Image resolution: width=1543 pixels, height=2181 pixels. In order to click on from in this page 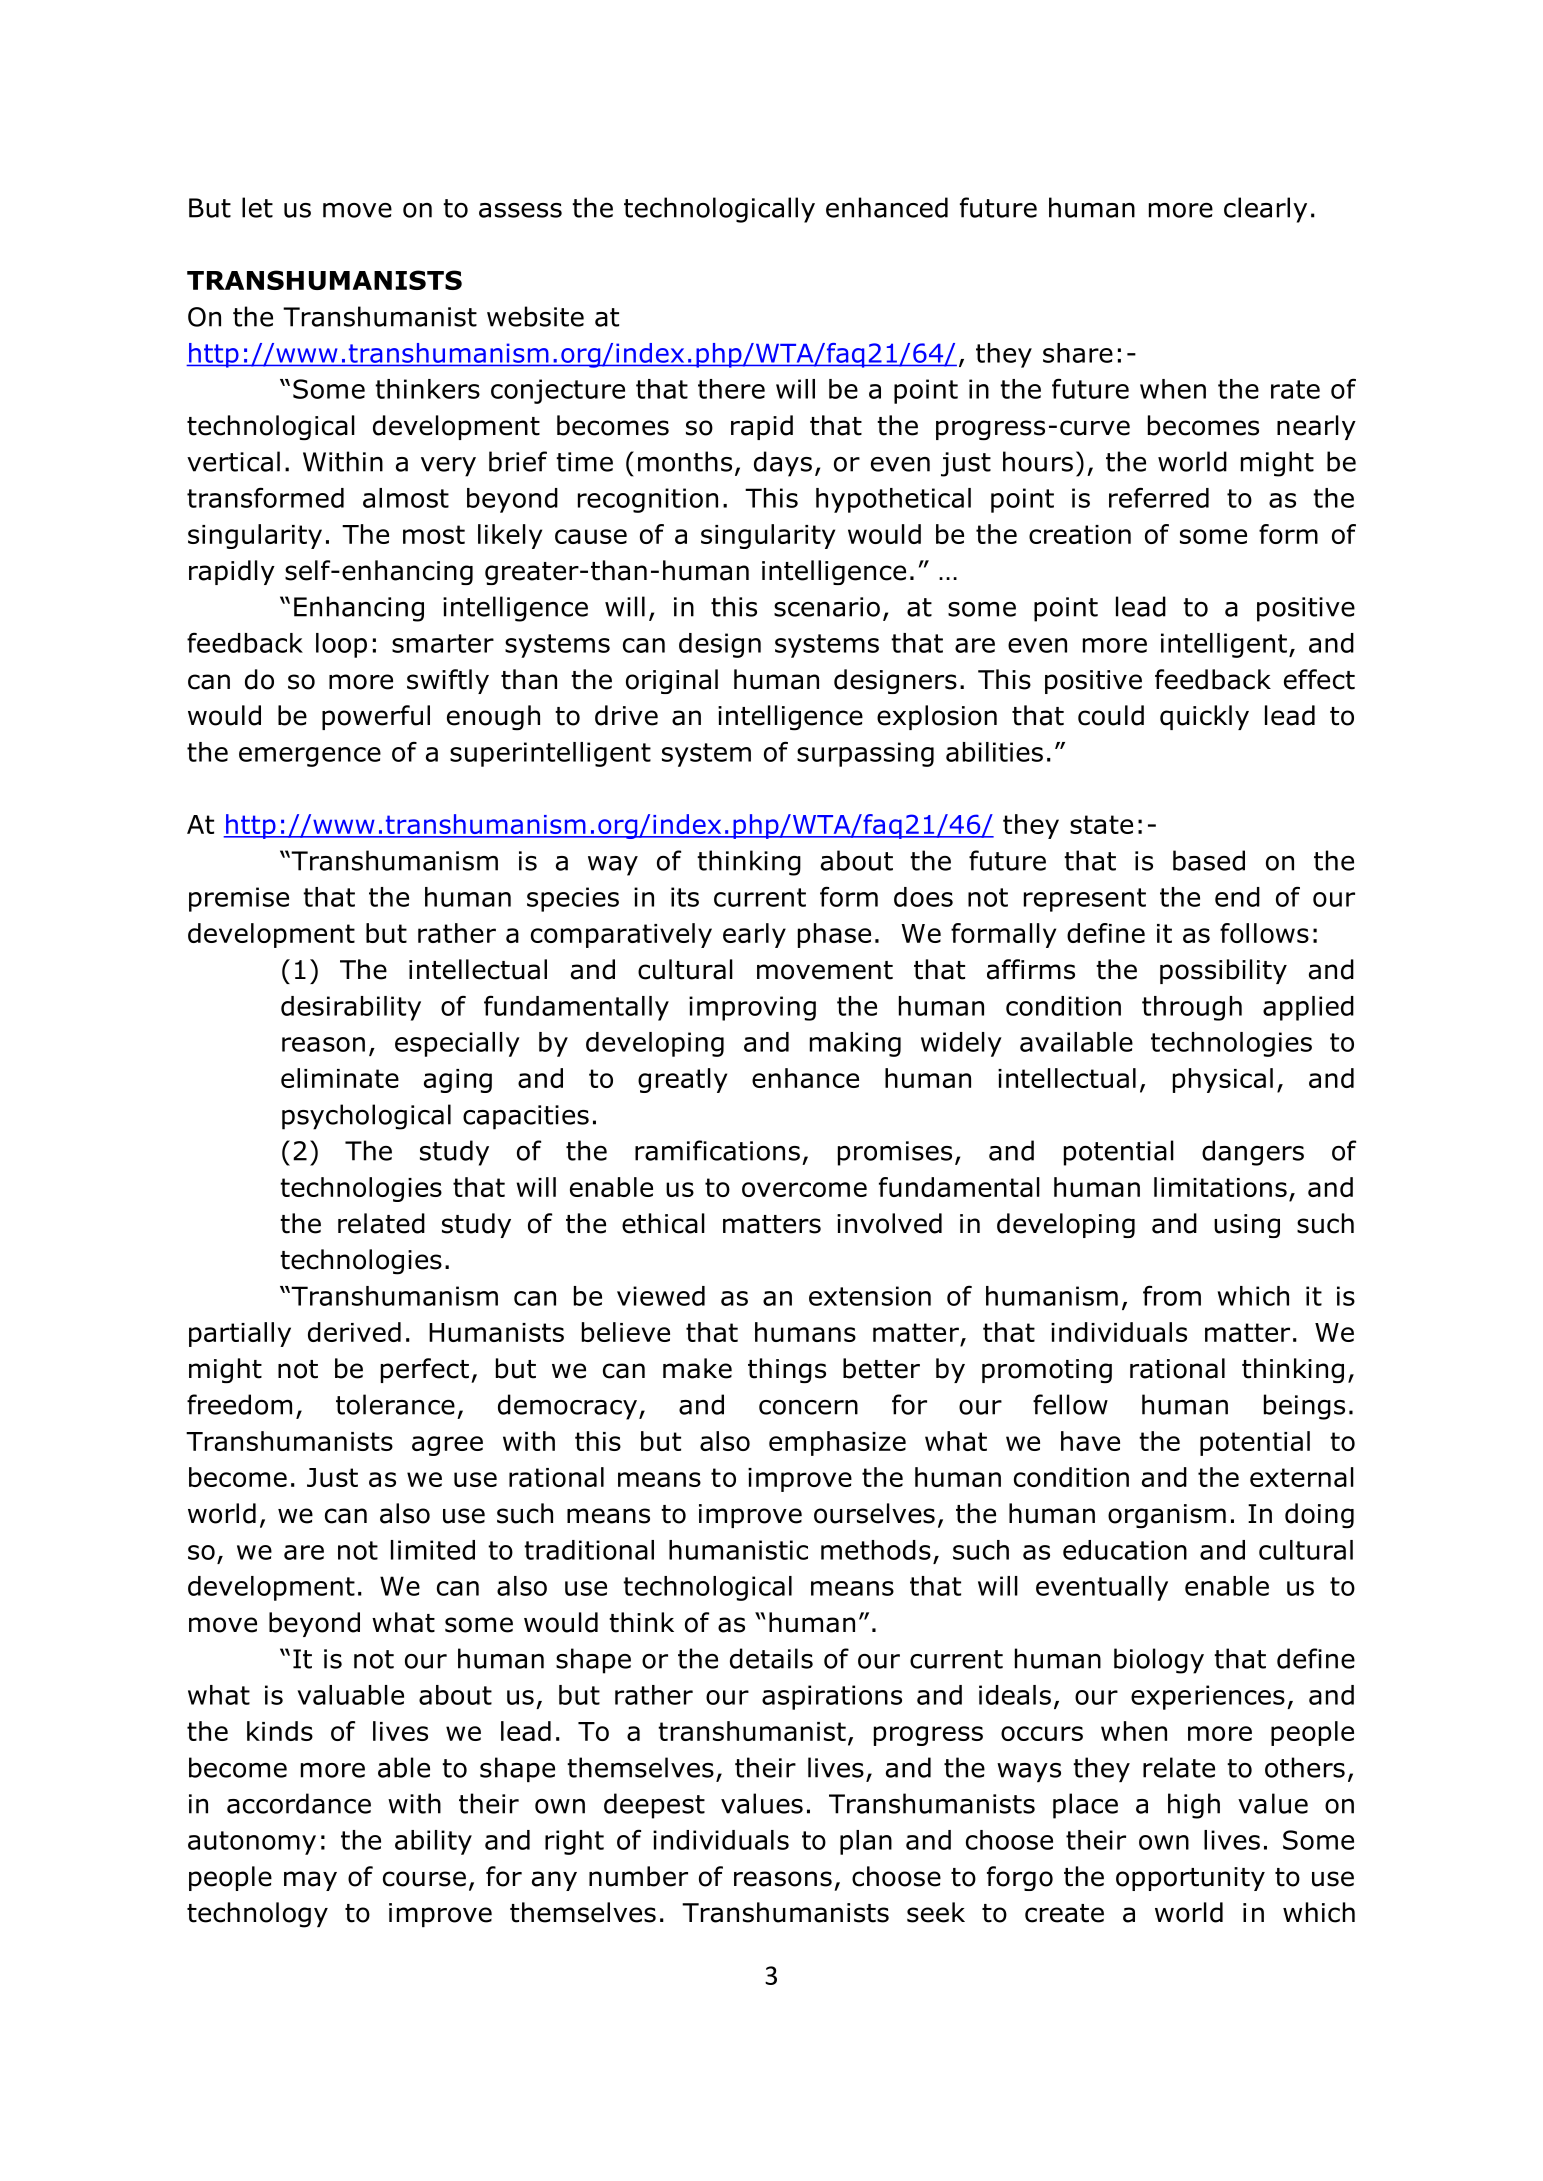, I will do `click(1172, 1295)`.
